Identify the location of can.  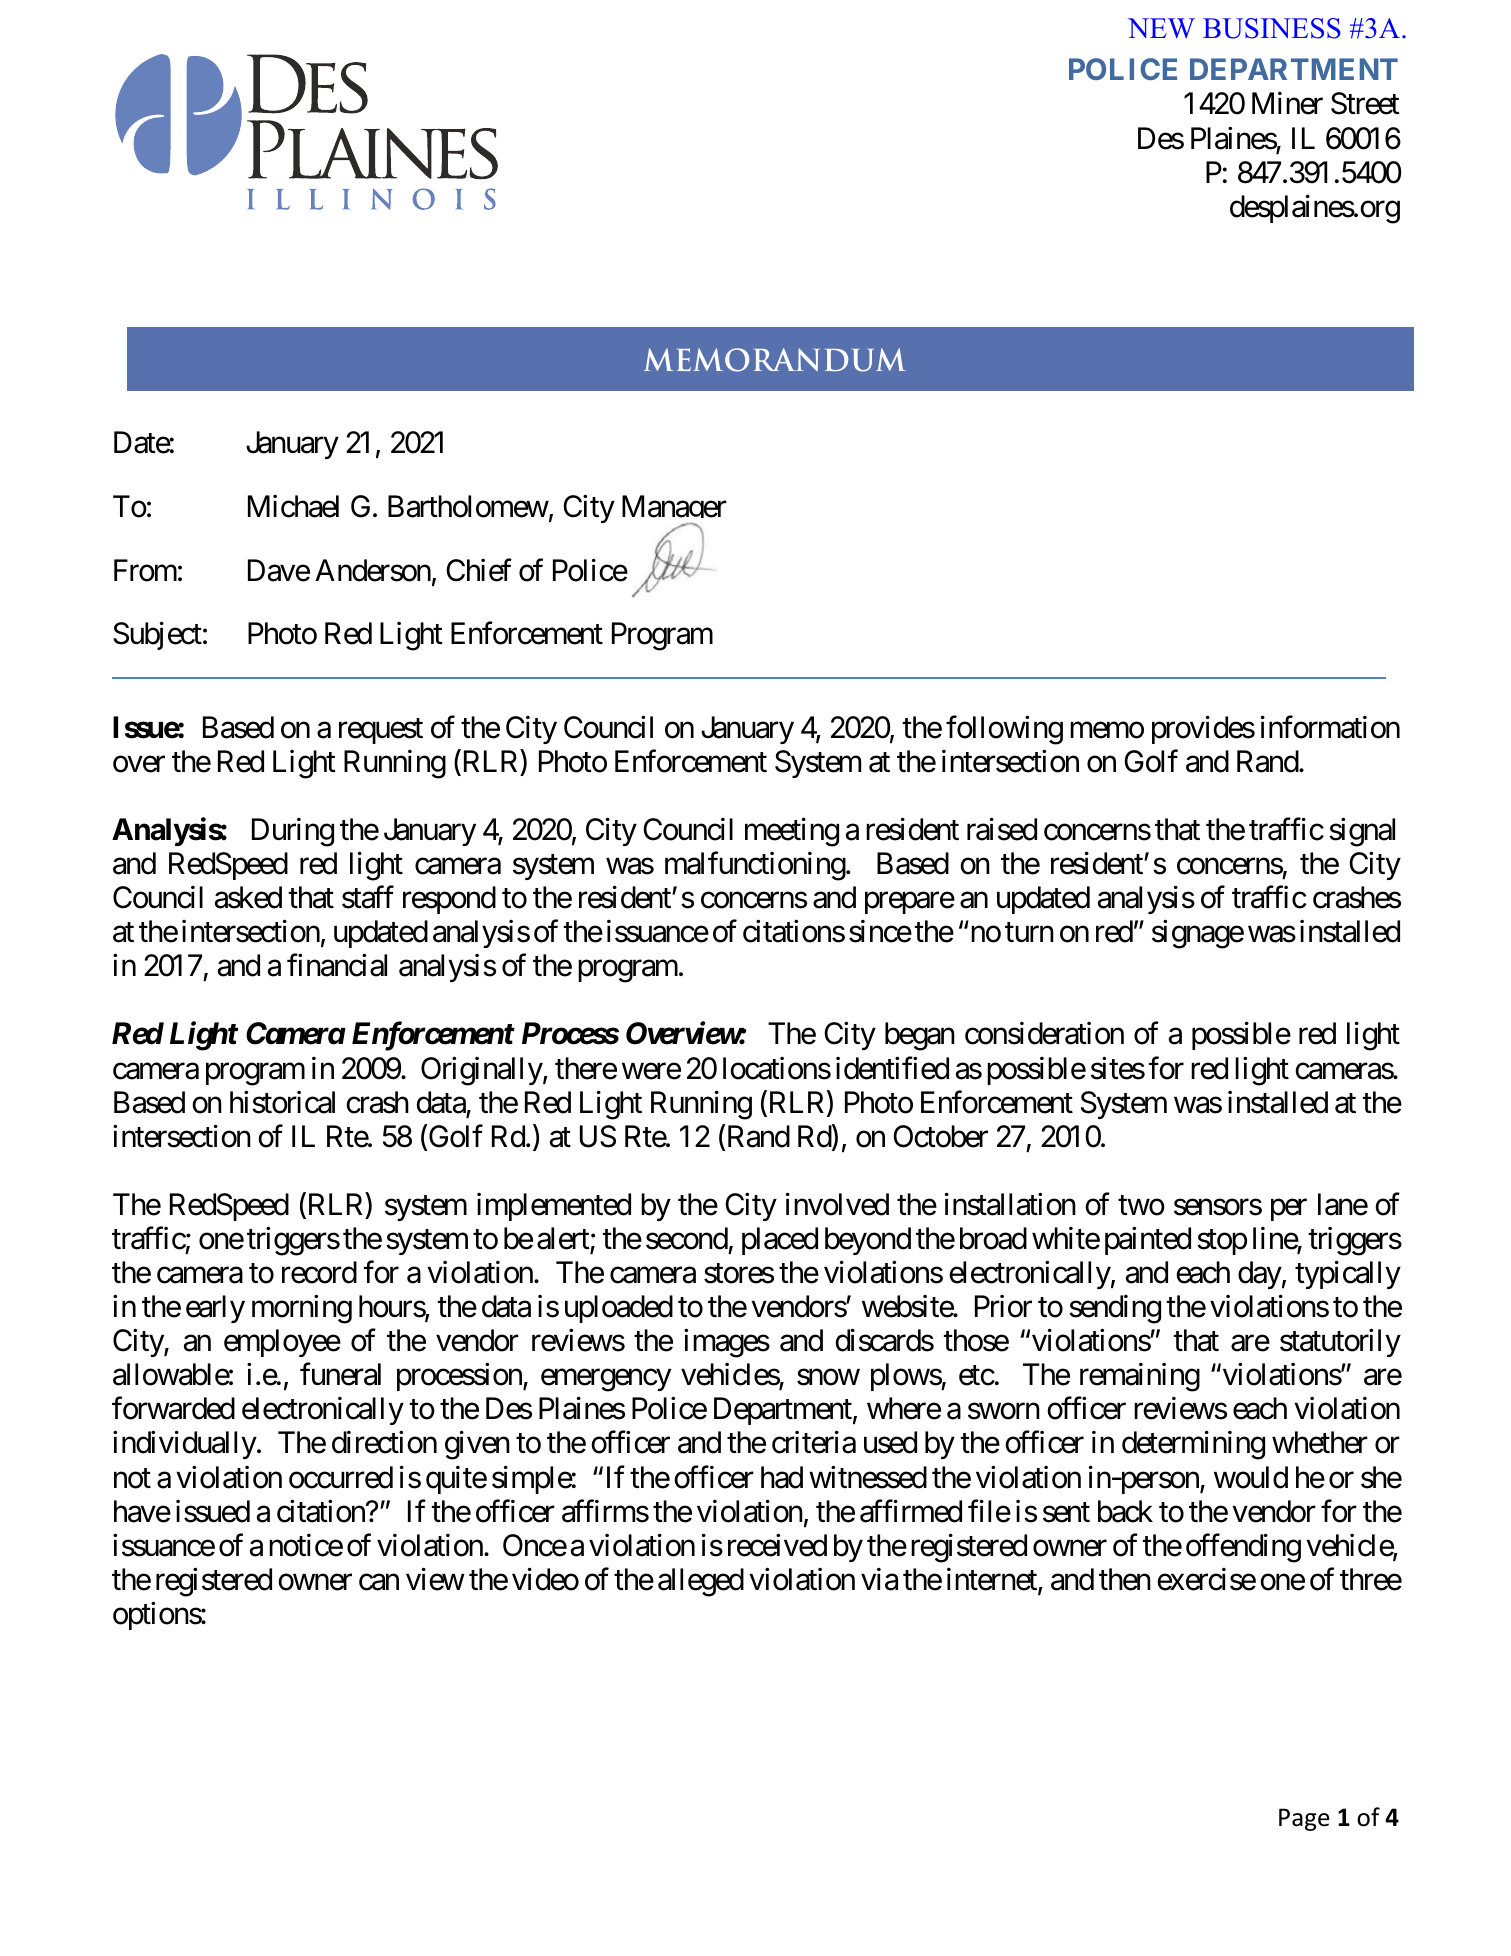
(379, 1582).
